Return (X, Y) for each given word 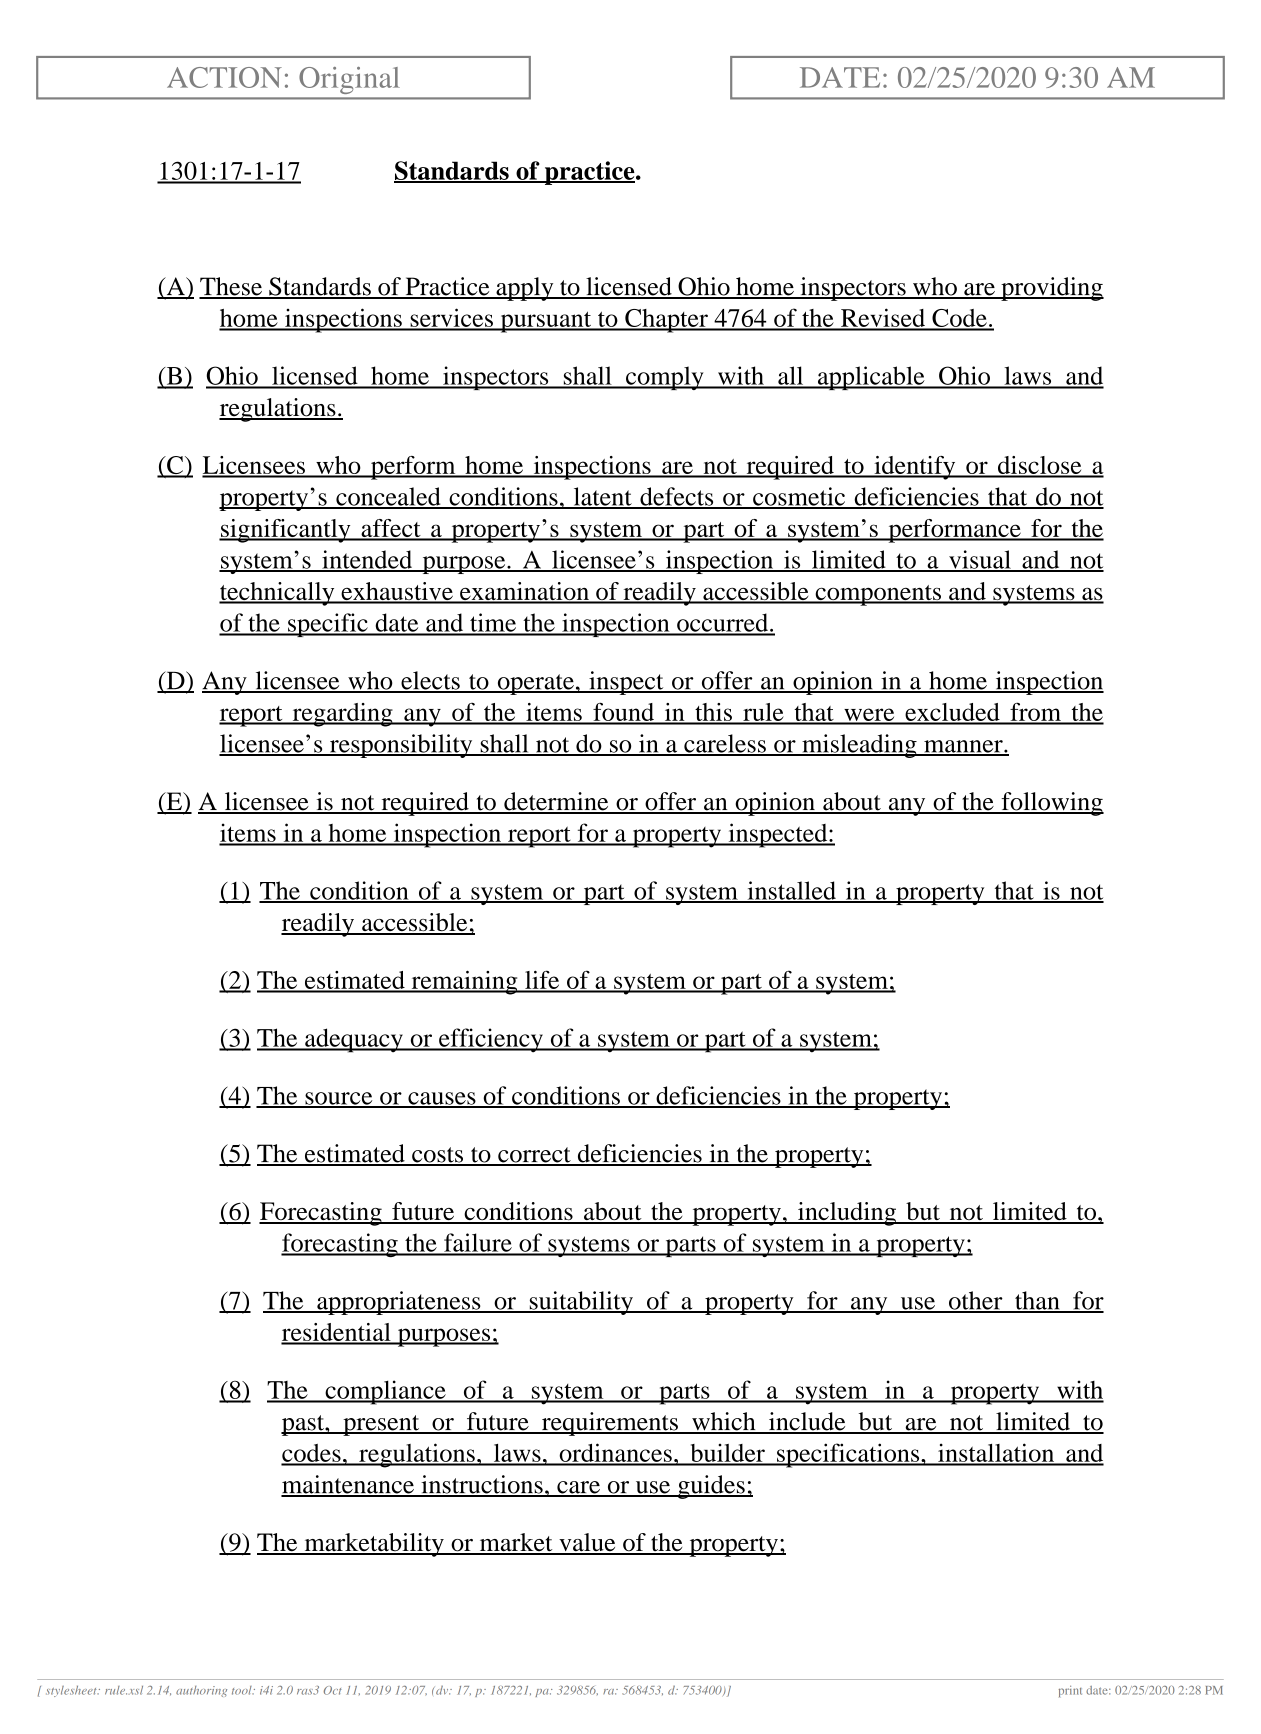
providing (1051, 289)
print (1070, 1691)
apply (525, 289)
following (1051, 804)
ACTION (224, 77)
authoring (201, 1691)
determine (556, 802)
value (587, 1543)
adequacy (354, 1040)
